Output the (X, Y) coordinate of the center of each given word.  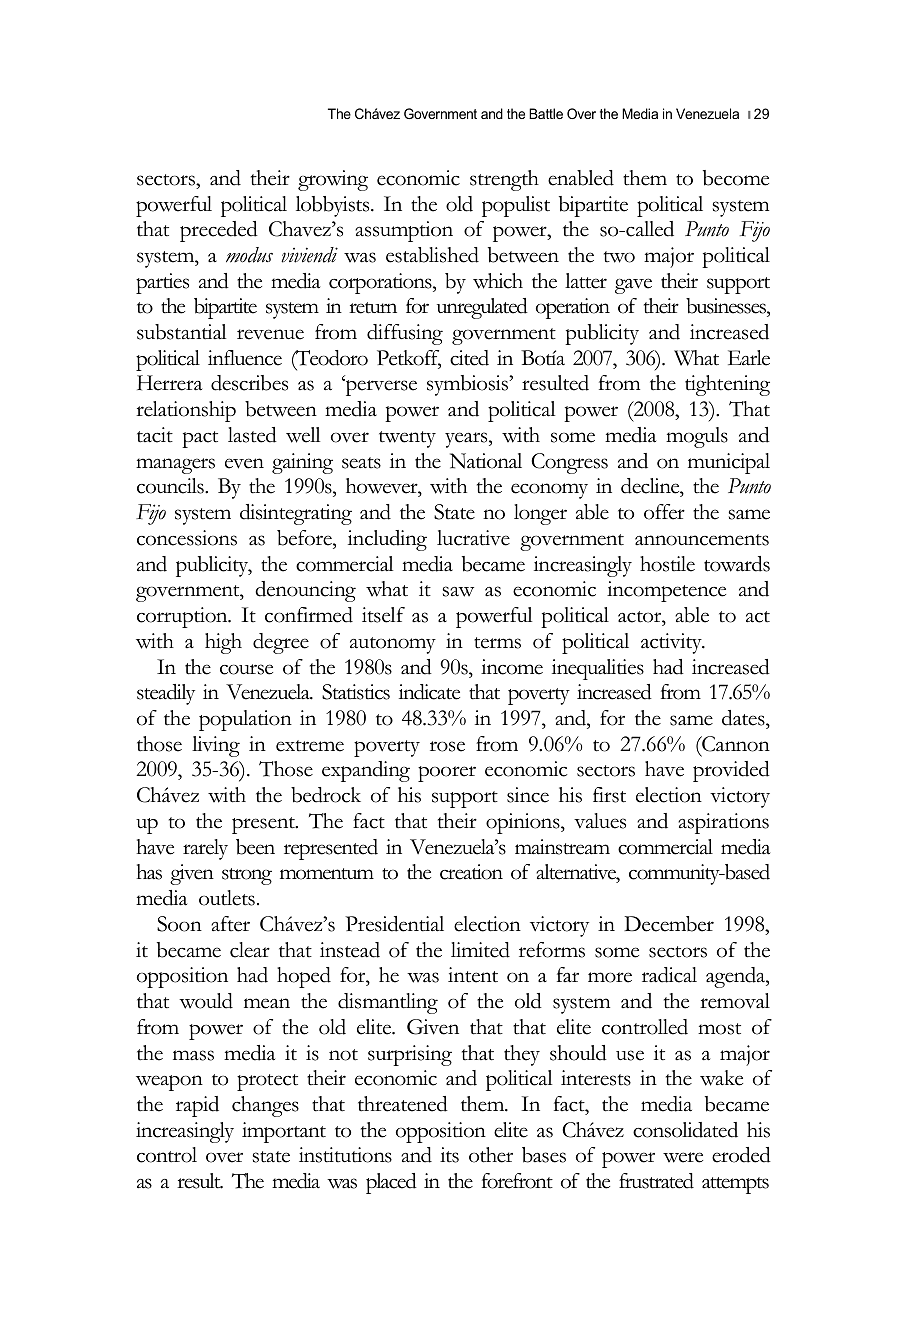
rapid (197, 1106)
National (486, 461)
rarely (205, 849)
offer (664, 512)
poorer (447, 774)
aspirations (723, 823)
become (736, 178)
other (491, 1155)
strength (504, 180)
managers (175, 466)
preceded (219, 231)
